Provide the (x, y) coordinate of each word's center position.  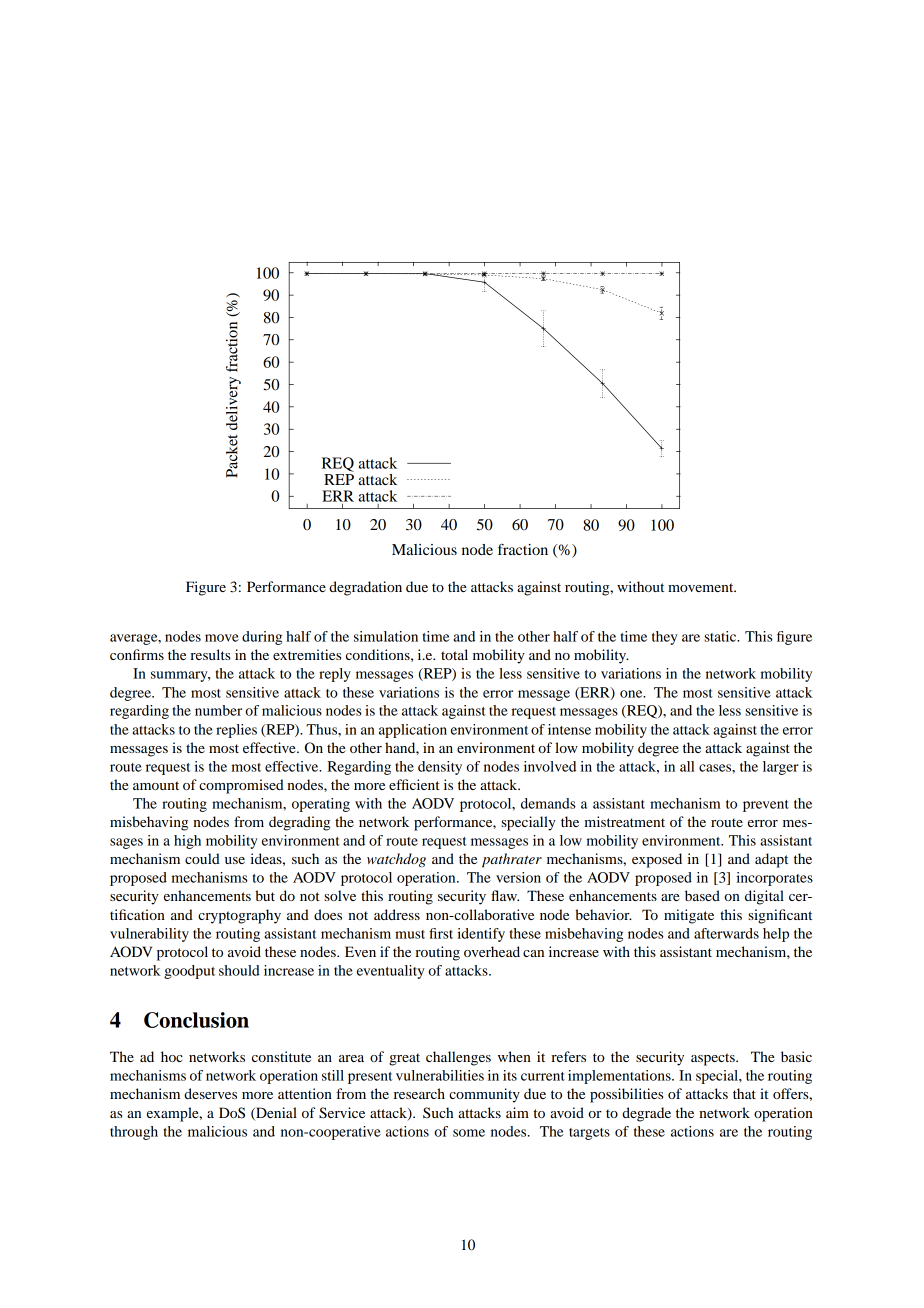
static (721, 636)
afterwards (726, 933)
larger (781, 768)
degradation (365, 588)
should (239, 970)
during (262, 638)
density (440, 768)
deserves (210, 1093)
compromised (241, 786)
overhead (492, 951)
